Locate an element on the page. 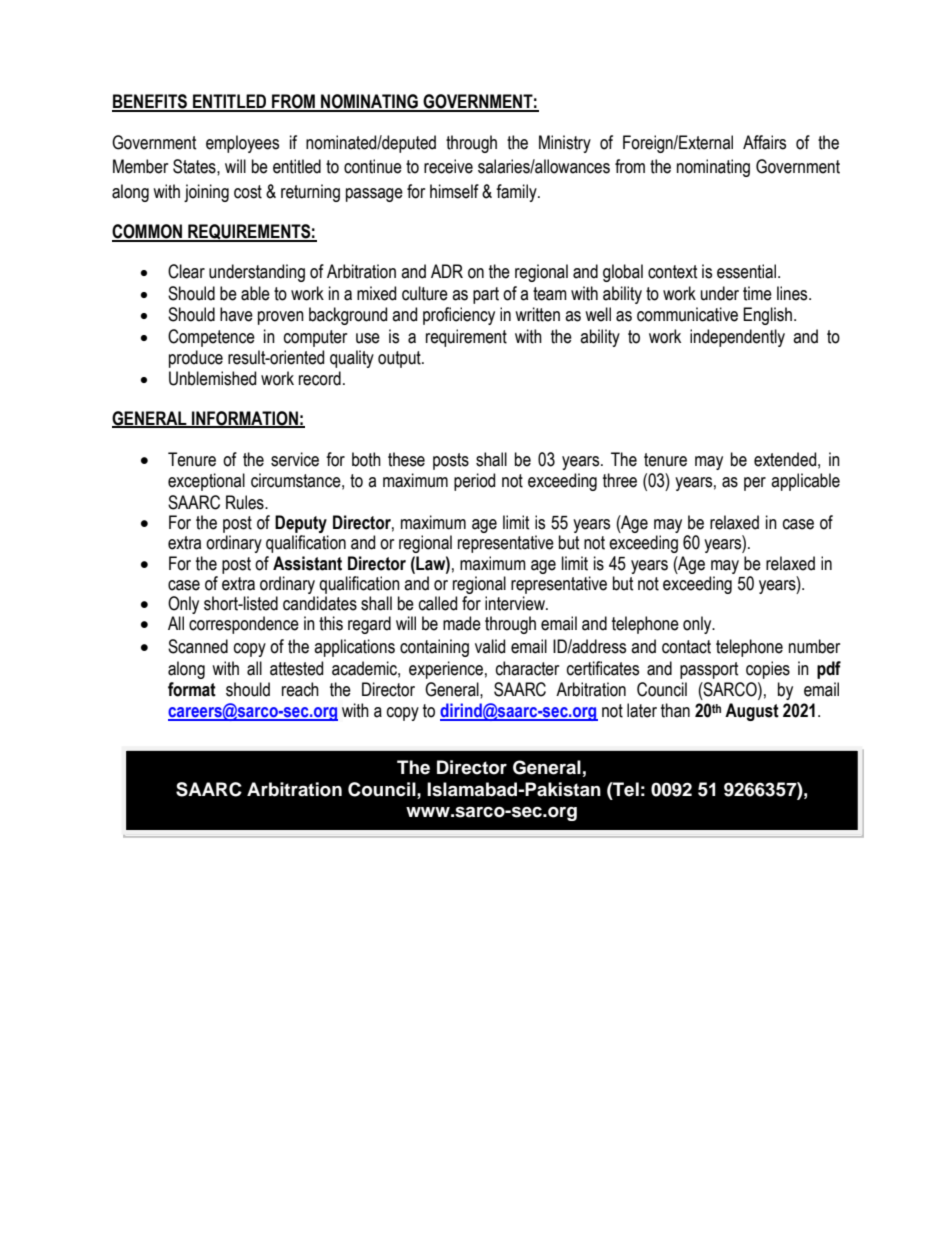 The width and height of the image is (952, 1233). COMMON is located at coordinates (148, 232).
